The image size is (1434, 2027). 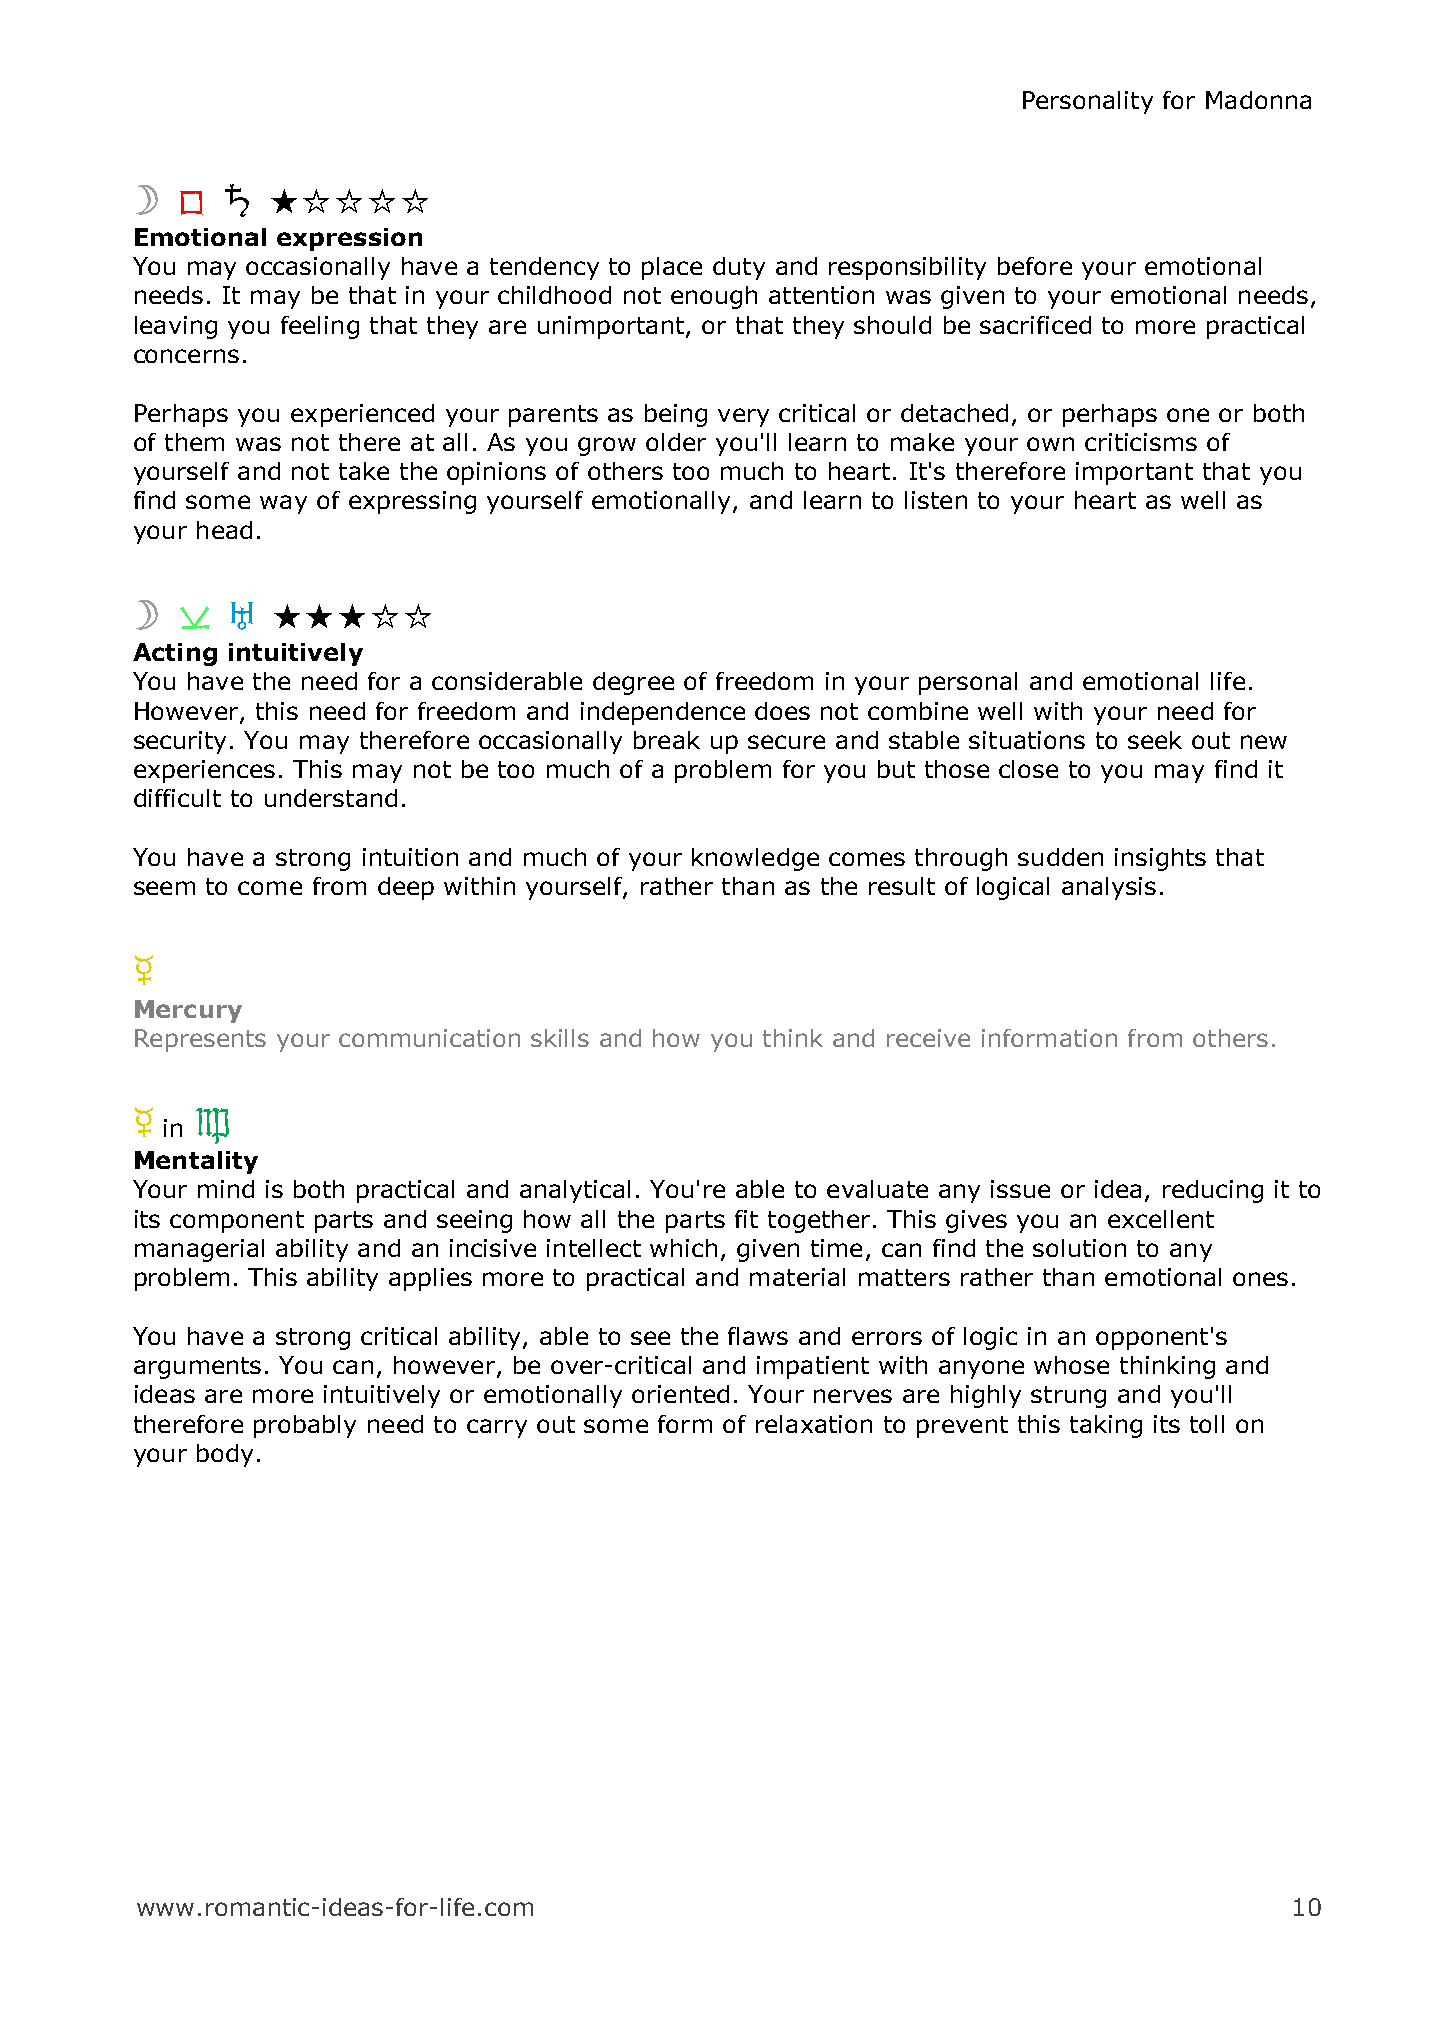 What do you see at coordinates (305, 1426) in the document?
I see `probably` at bounding box center [305, 1426].
